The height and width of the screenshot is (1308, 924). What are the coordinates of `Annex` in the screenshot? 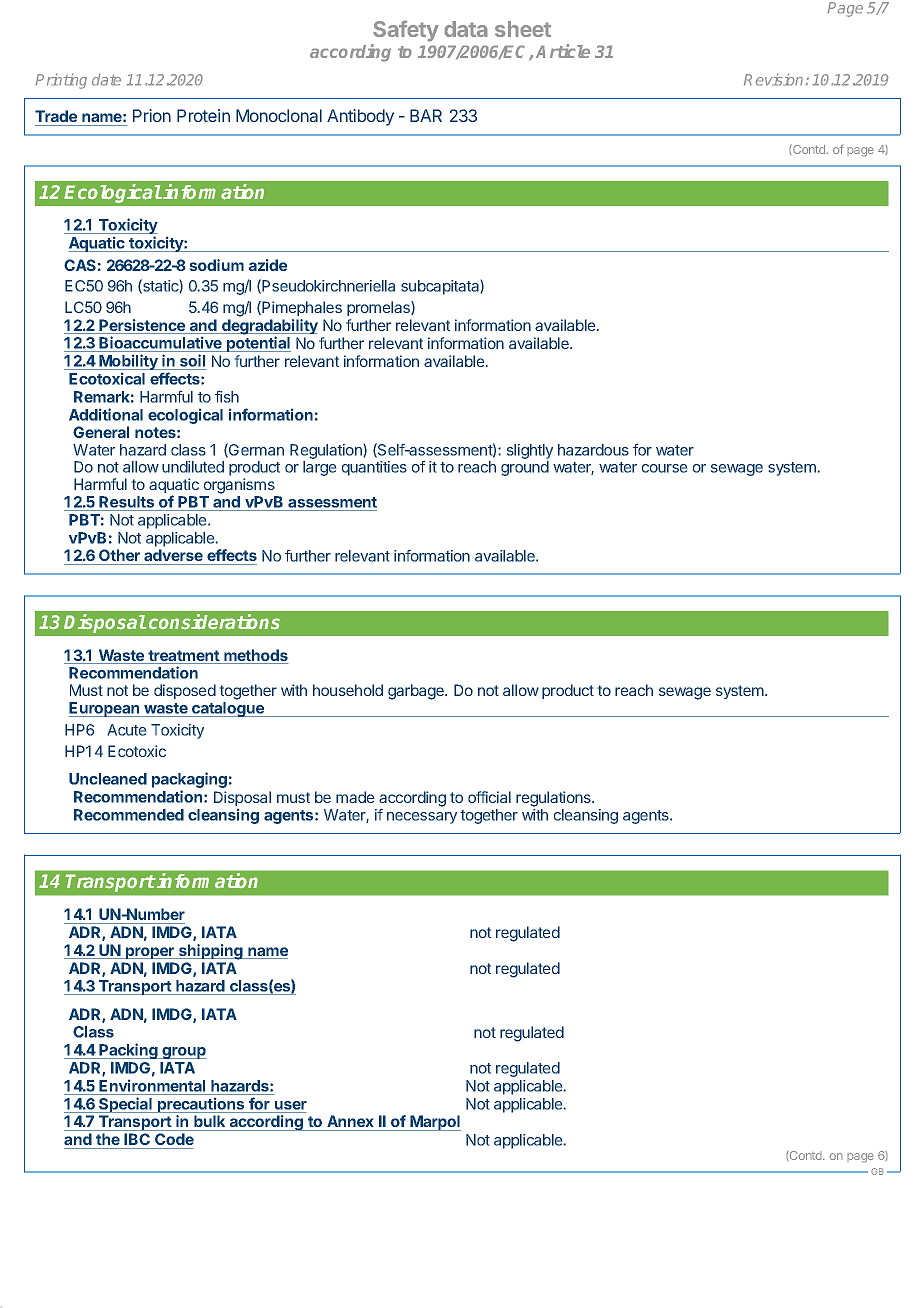 It's located at (350, 1121).
